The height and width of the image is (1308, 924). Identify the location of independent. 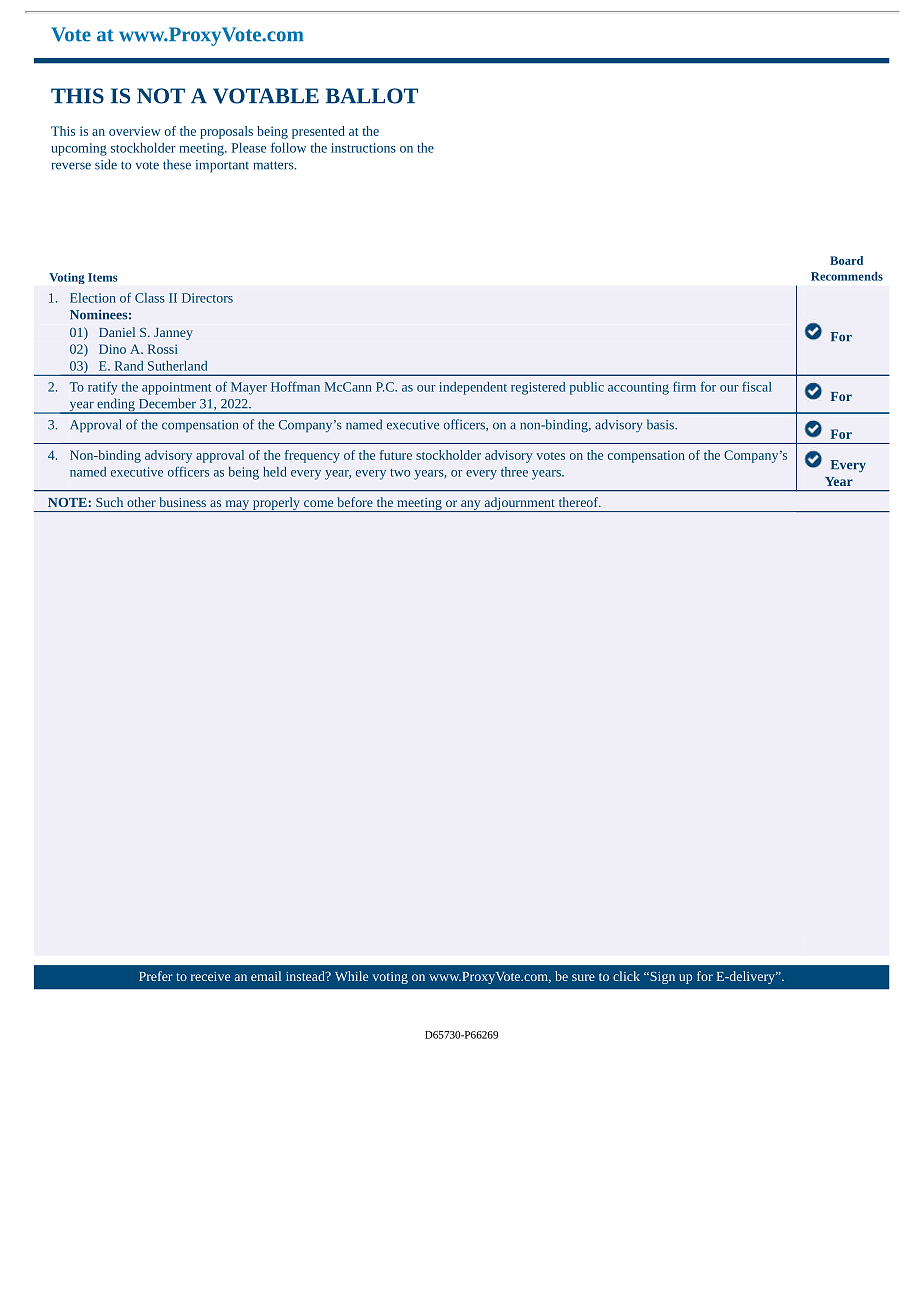
(473, 388).
